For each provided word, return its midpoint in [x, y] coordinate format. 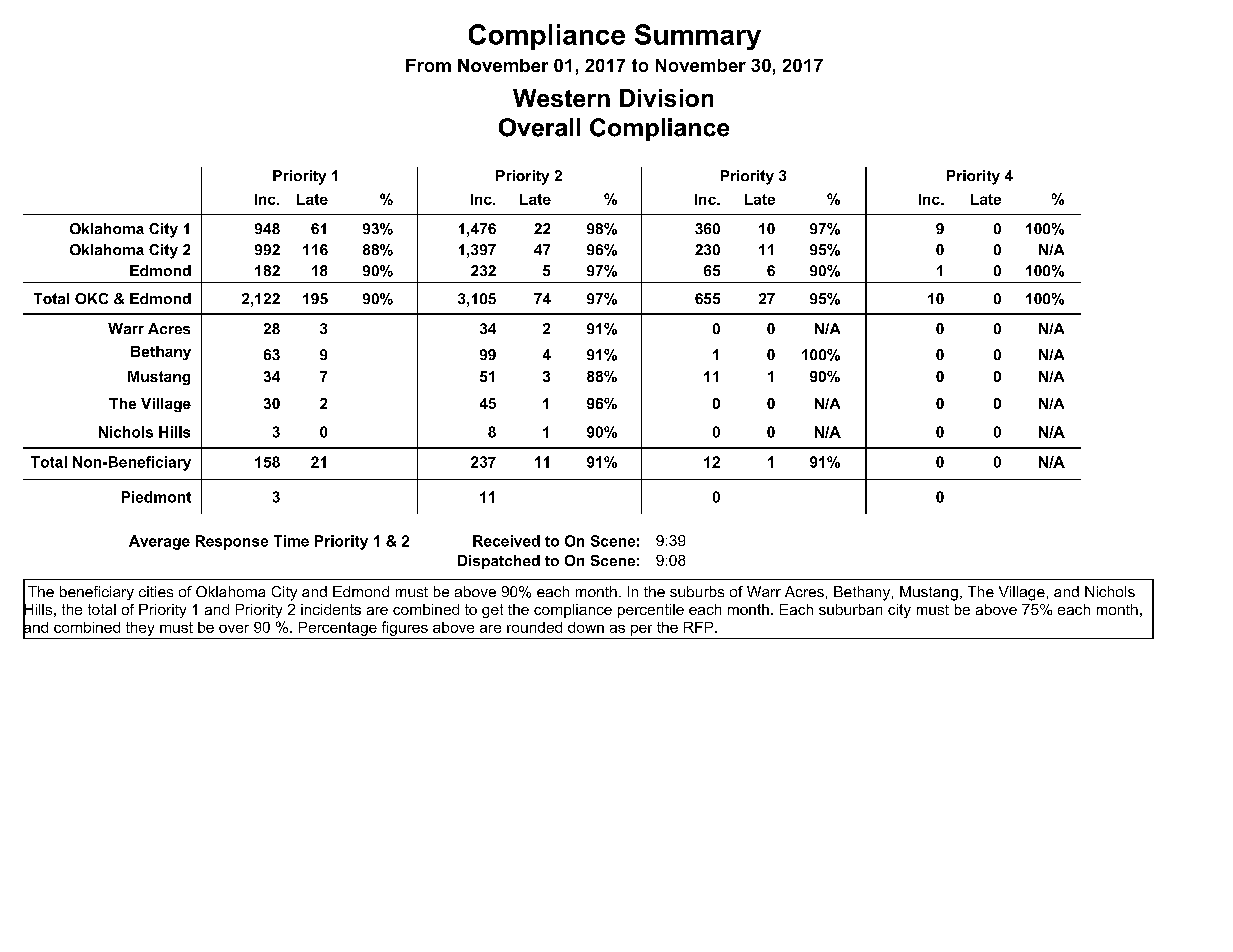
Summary [698, 37]
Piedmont [156, 497]
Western [561, 98]
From [428, 65]
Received [506, 541]
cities [156, 591]
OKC [91, 298]
